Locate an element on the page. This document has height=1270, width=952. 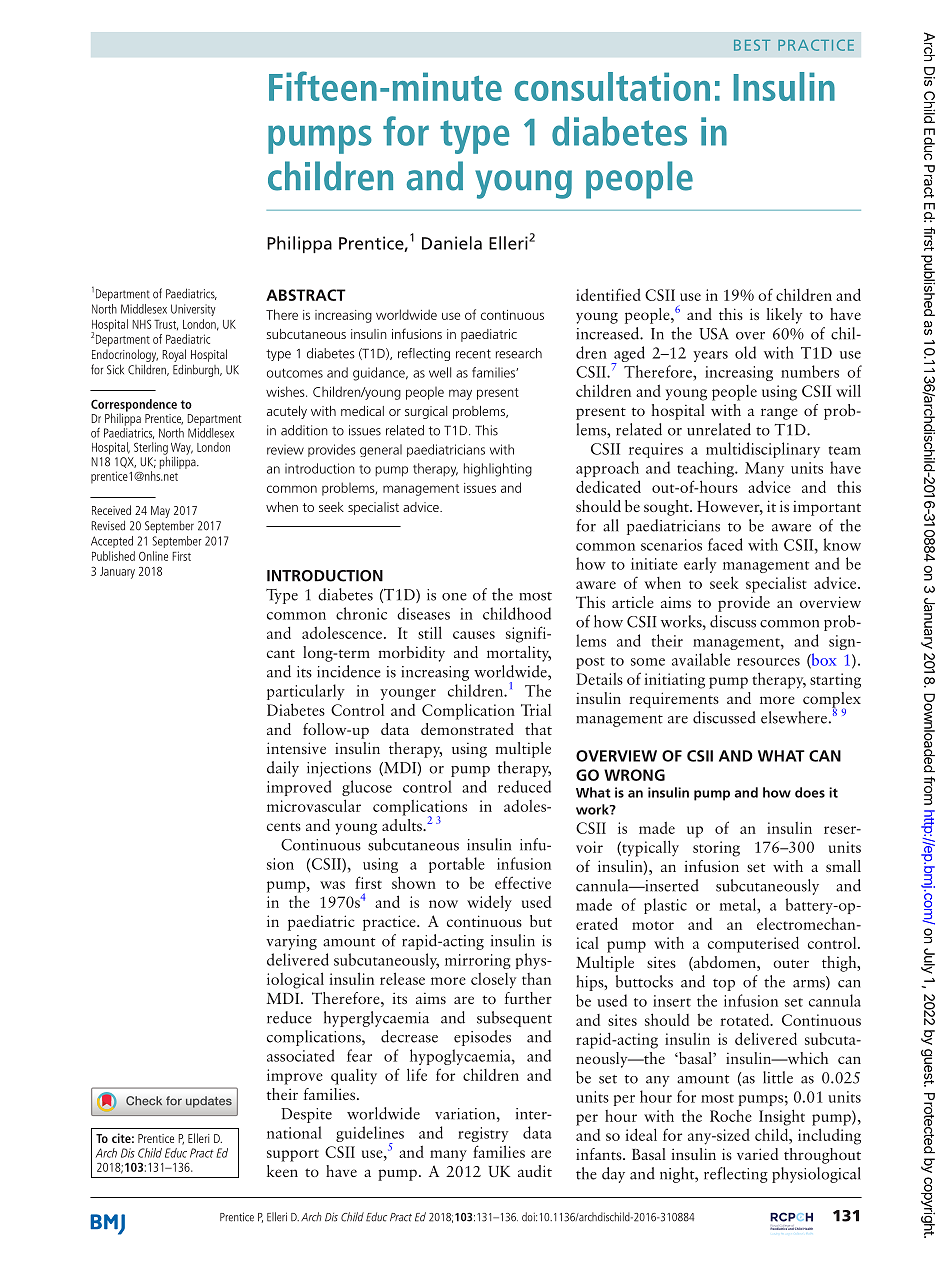
varied is located at coordinates (757, 1154).
